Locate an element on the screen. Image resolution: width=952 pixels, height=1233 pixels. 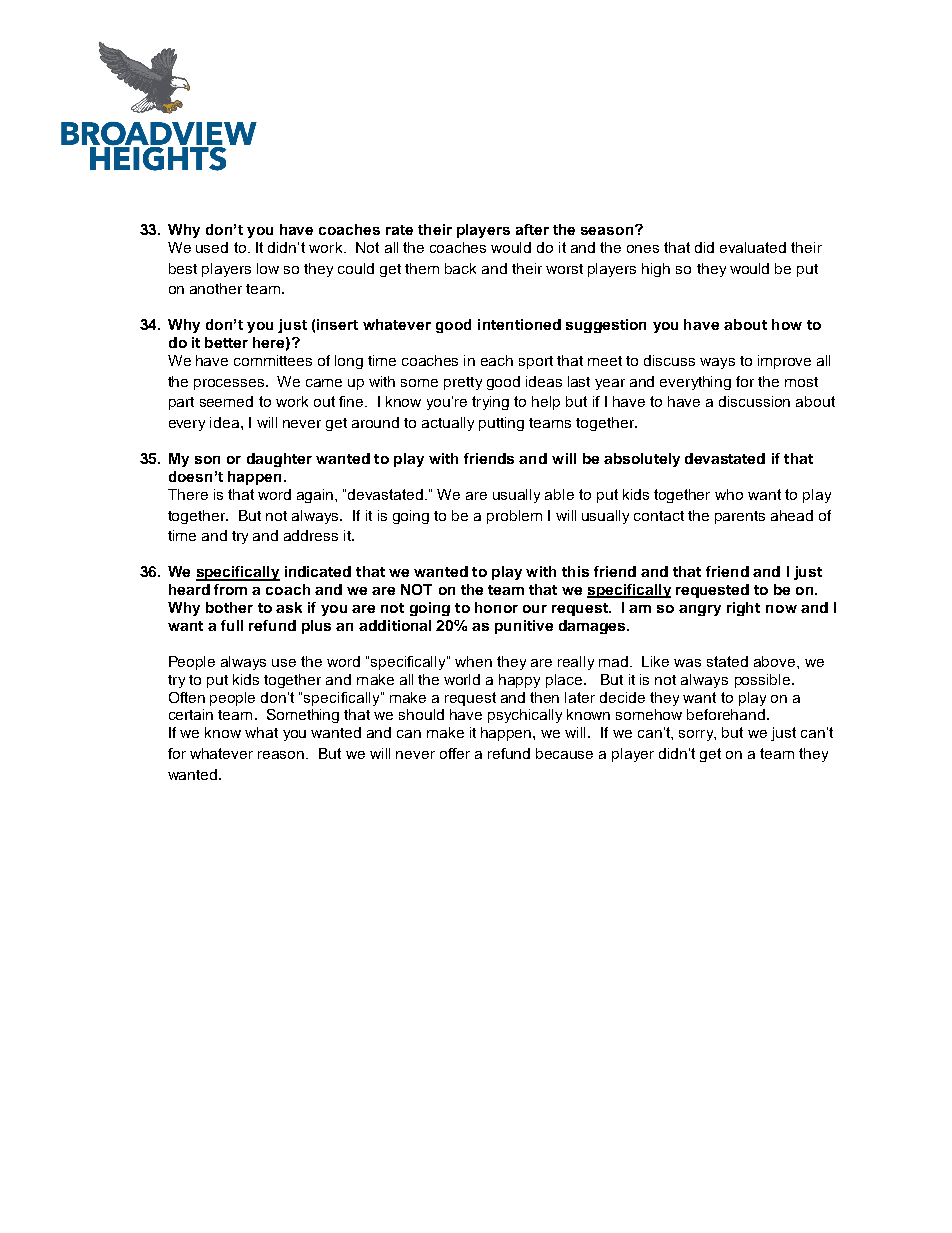
trying is located at coordinates (490, 403).
